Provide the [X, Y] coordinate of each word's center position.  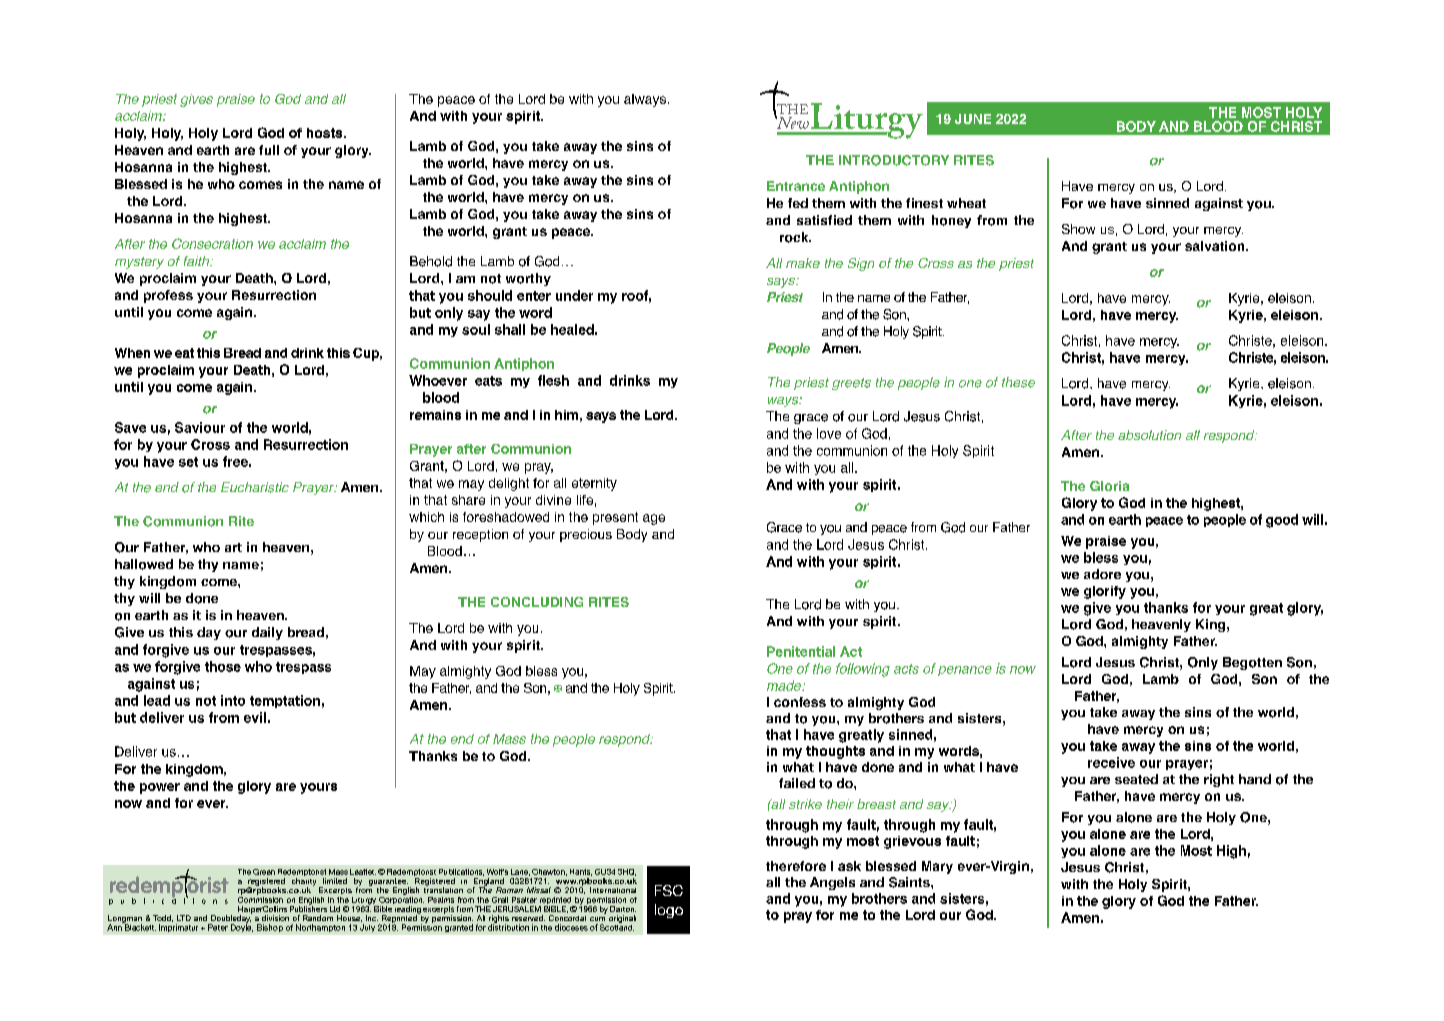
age [654, 519]
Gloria [1109, 486]
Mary [937, 867]
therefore [796, 866]
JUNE [973, 119]
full [269, 150]
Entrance [796, 186]
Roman [509, 890]
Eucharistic [255, 487]
